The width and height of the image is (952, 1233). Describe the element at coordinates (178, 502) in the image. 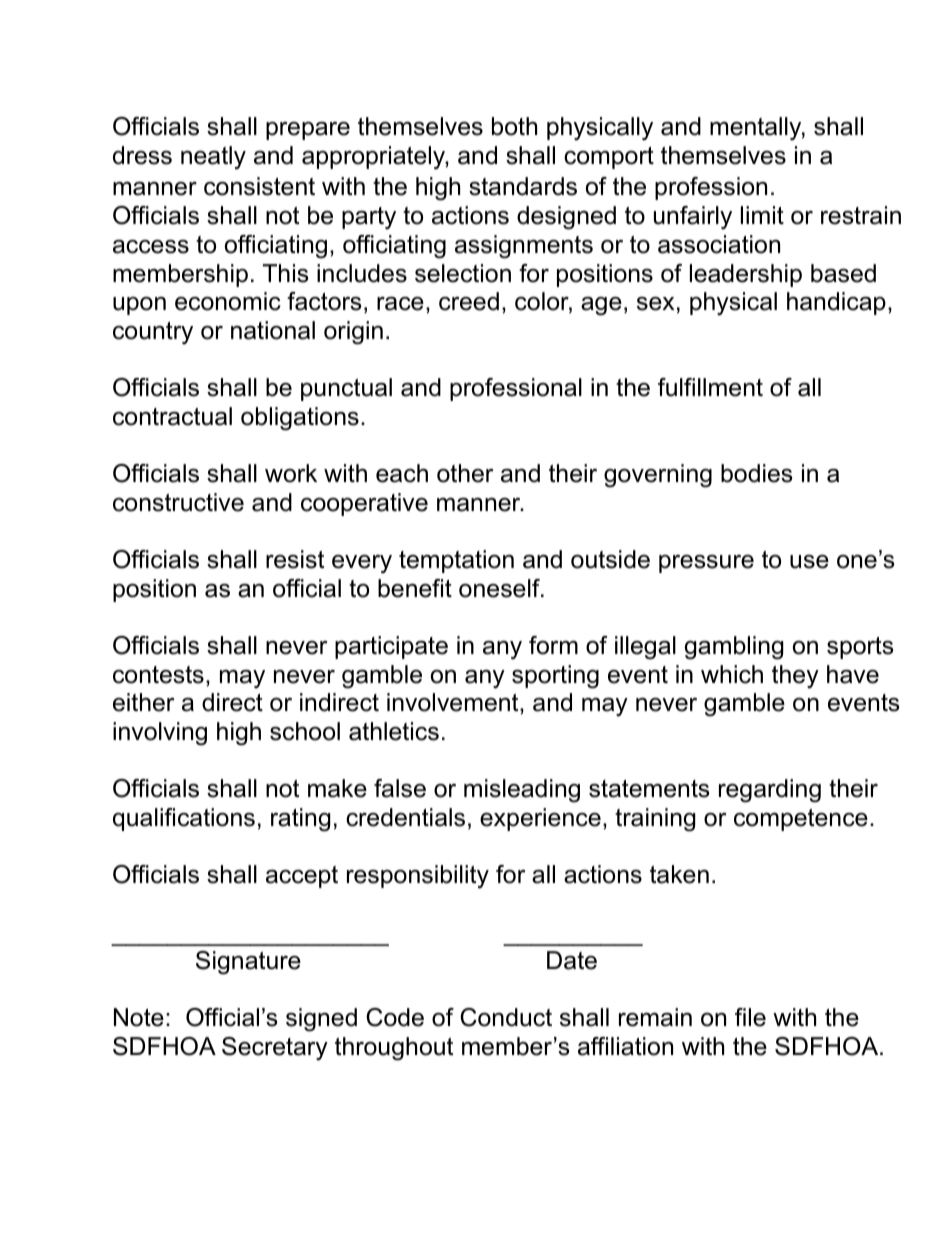

I see `constructive` at that location.
